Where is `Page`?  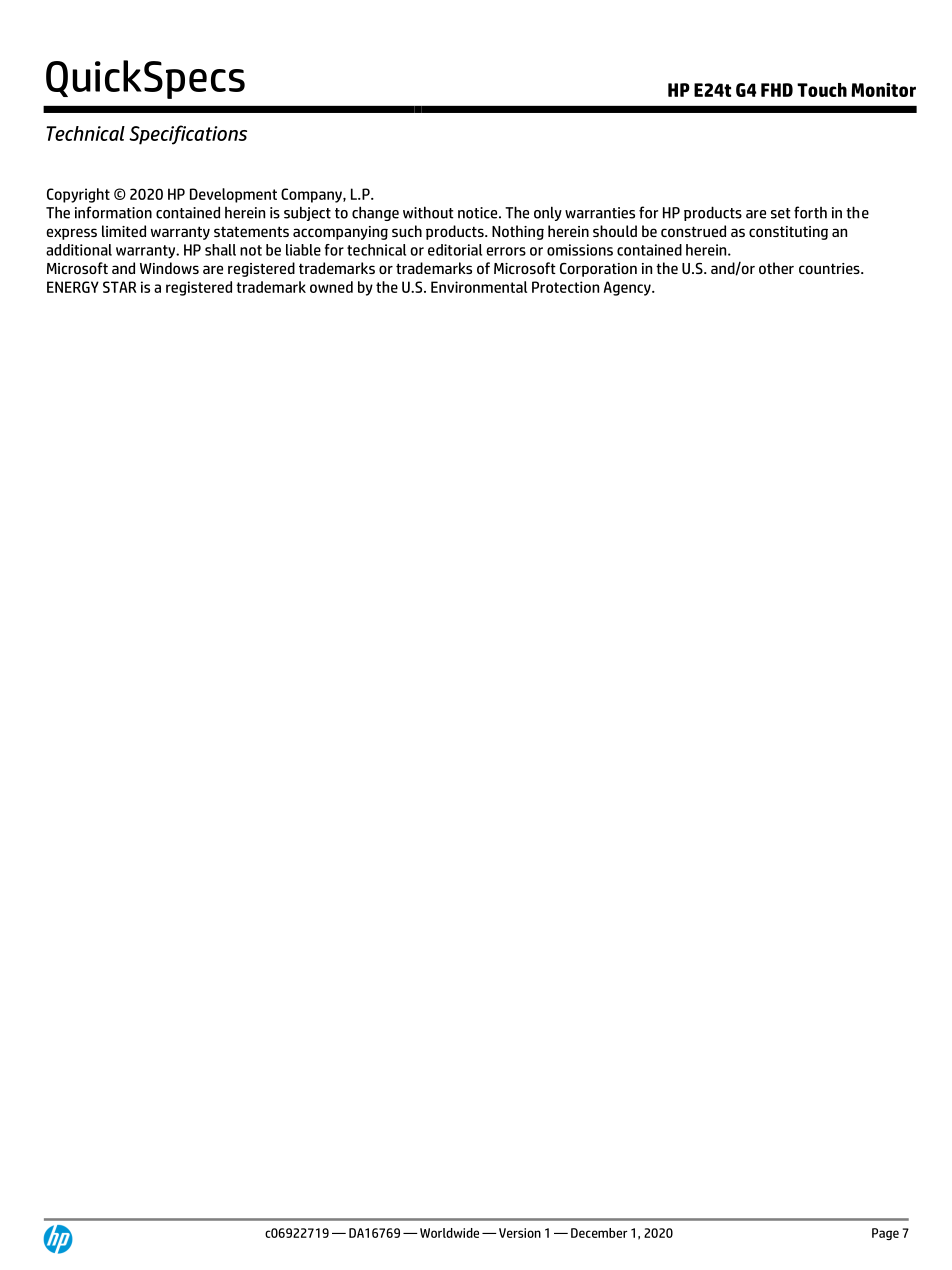 Page is located at coordinates (885, 1234).
